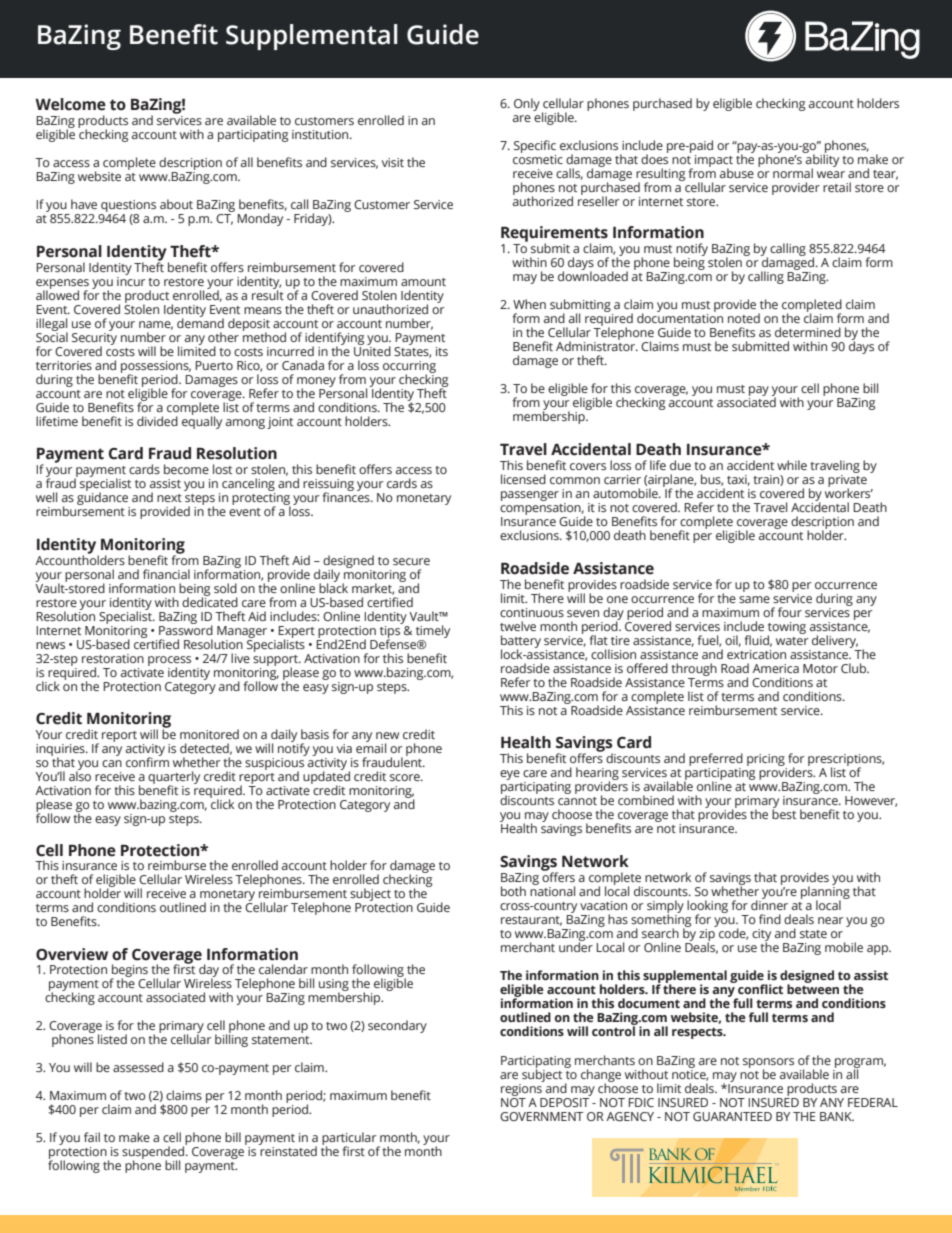  I want to click on divided, so click(157, 421).
